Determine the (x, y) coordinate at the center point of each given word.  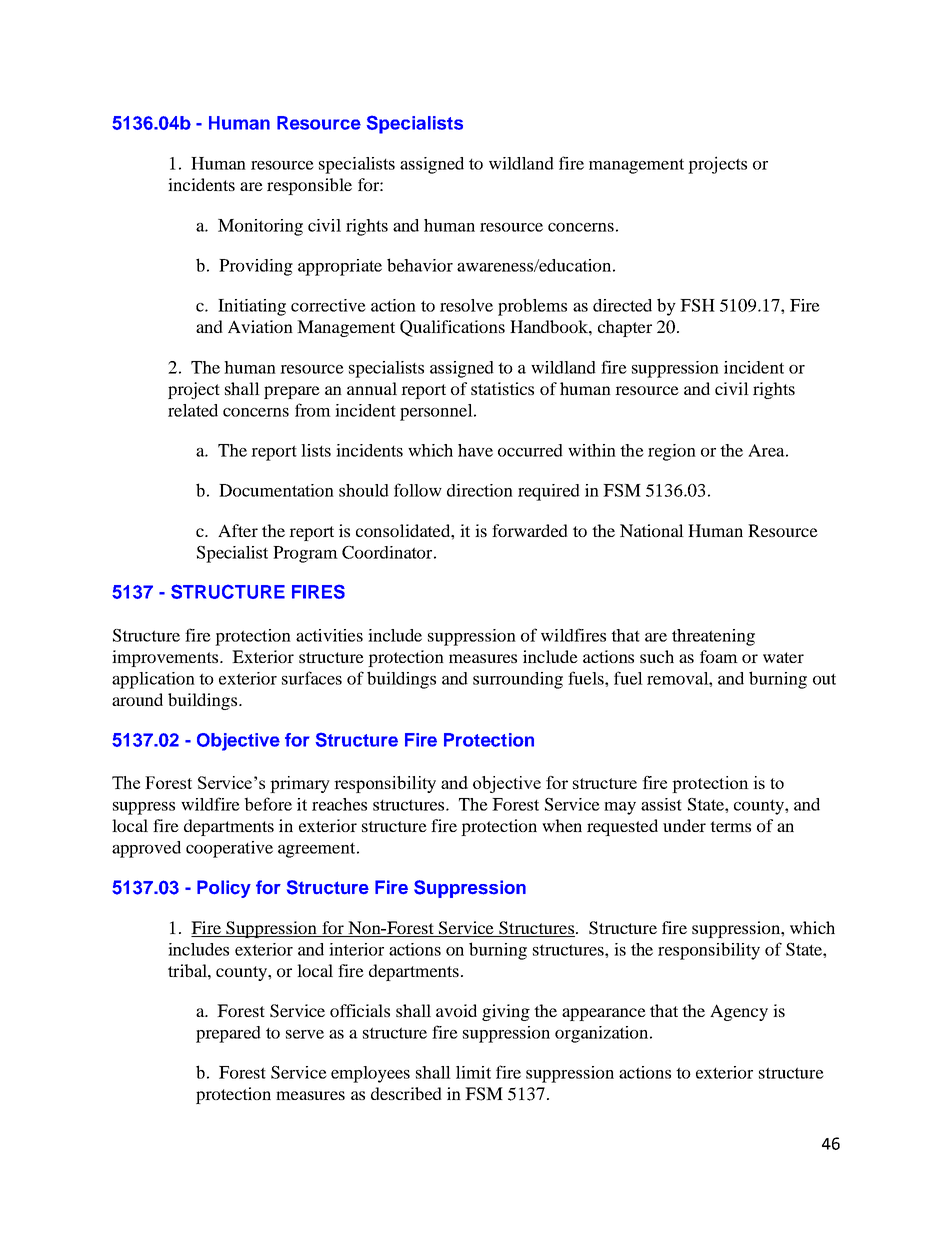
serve (305, 1034)
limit (473, 1072)
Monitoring (260, 227)
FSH (697, 305)
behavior (420, 265)
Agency (739, 1012)
